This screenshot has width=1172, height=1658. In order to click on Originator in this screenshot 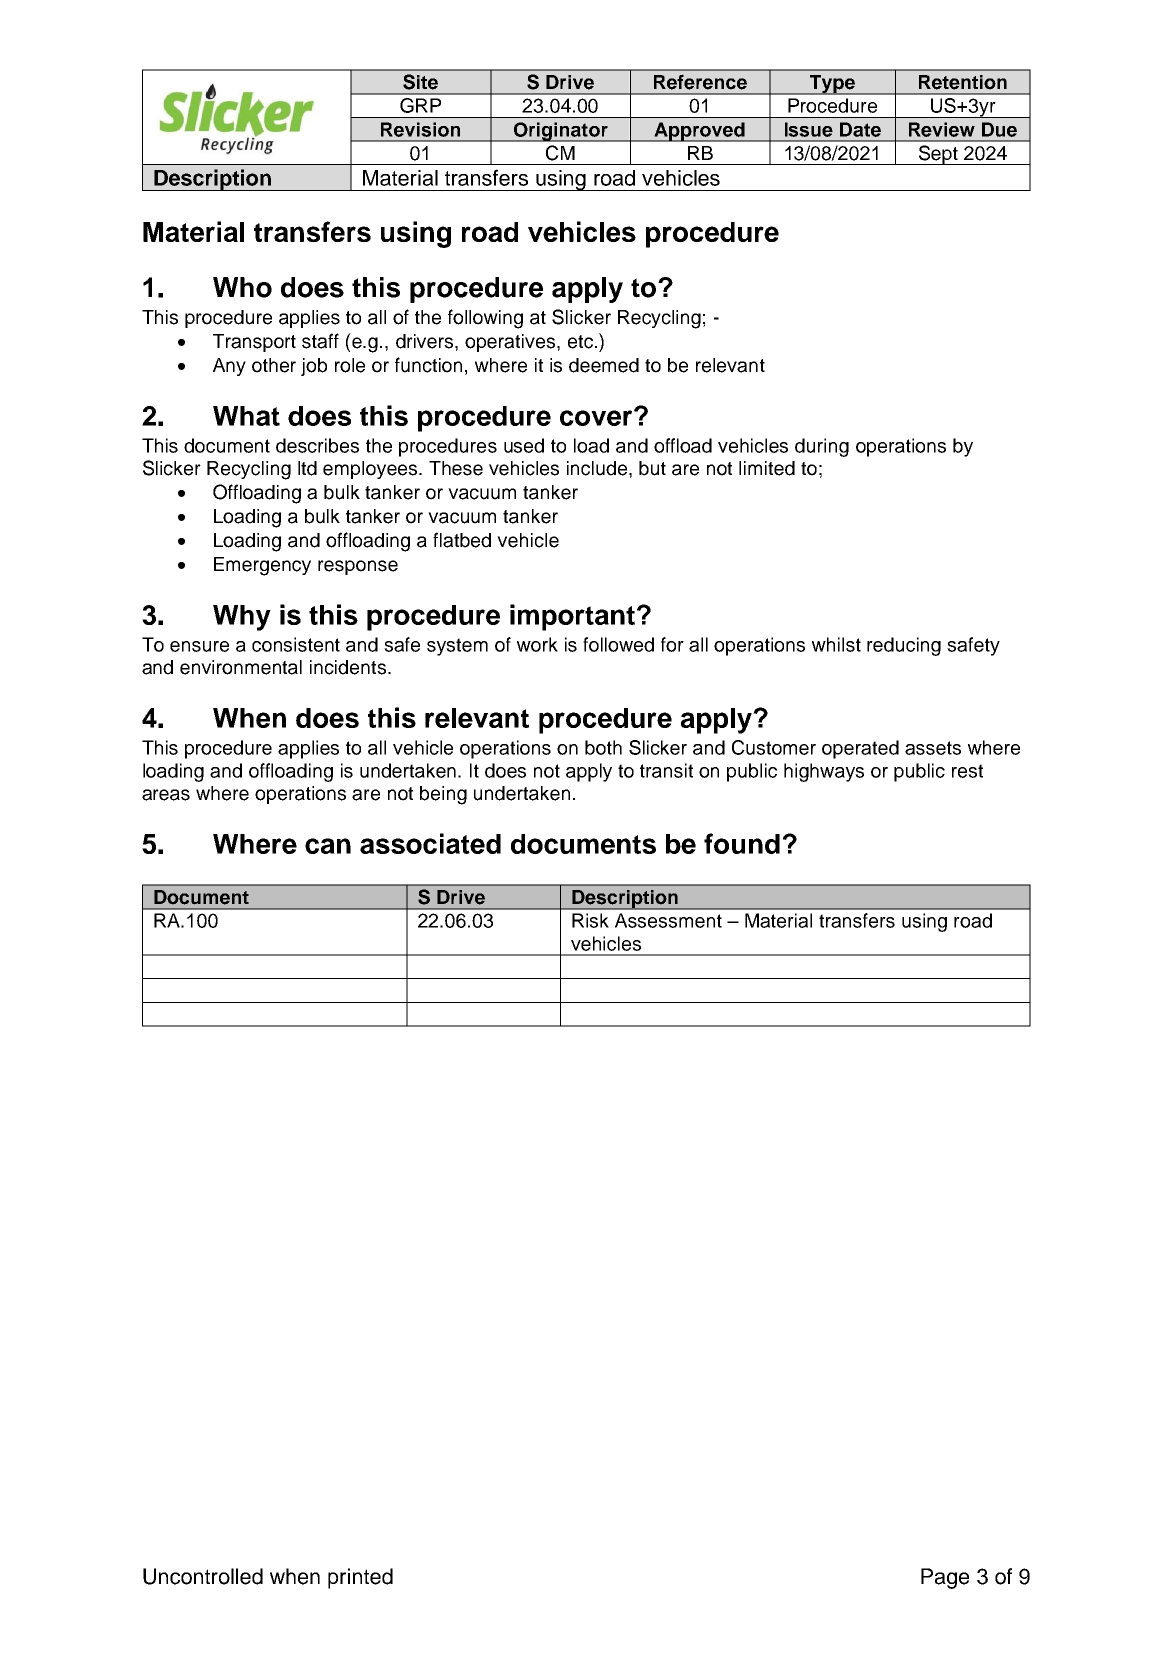, I will do `click(560, 132)`.
